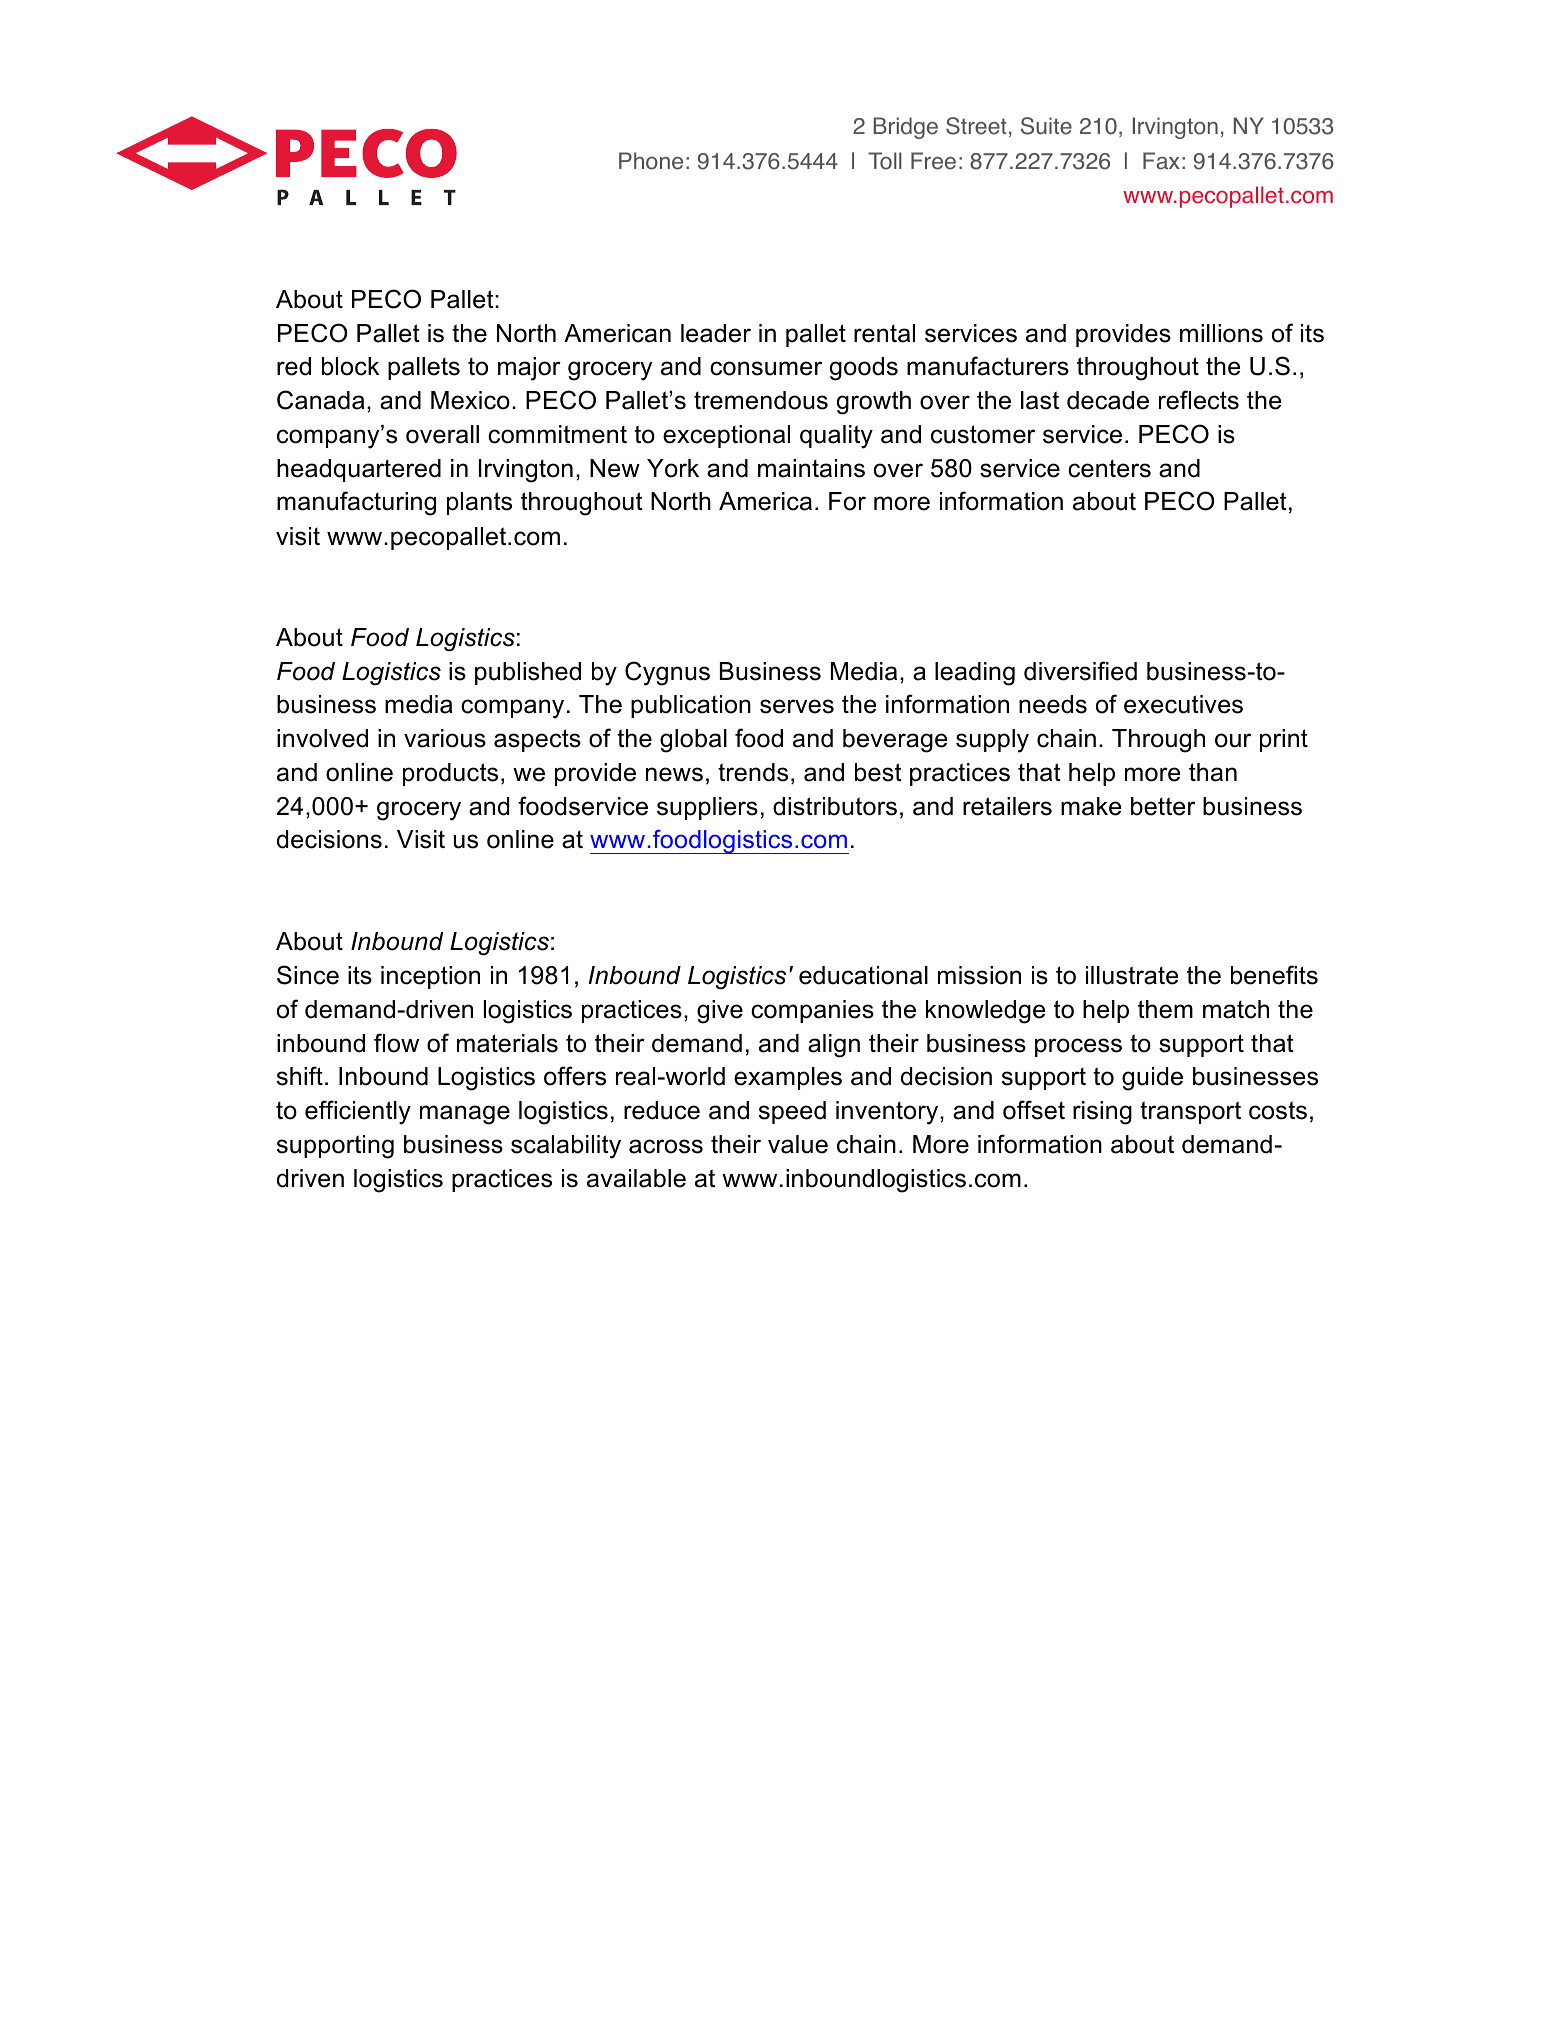 The height and width of the document is (2025, 1565). What do you see at coordinates (797, 706) in the document?
I see `serves` at bounding box center [797, 706].
